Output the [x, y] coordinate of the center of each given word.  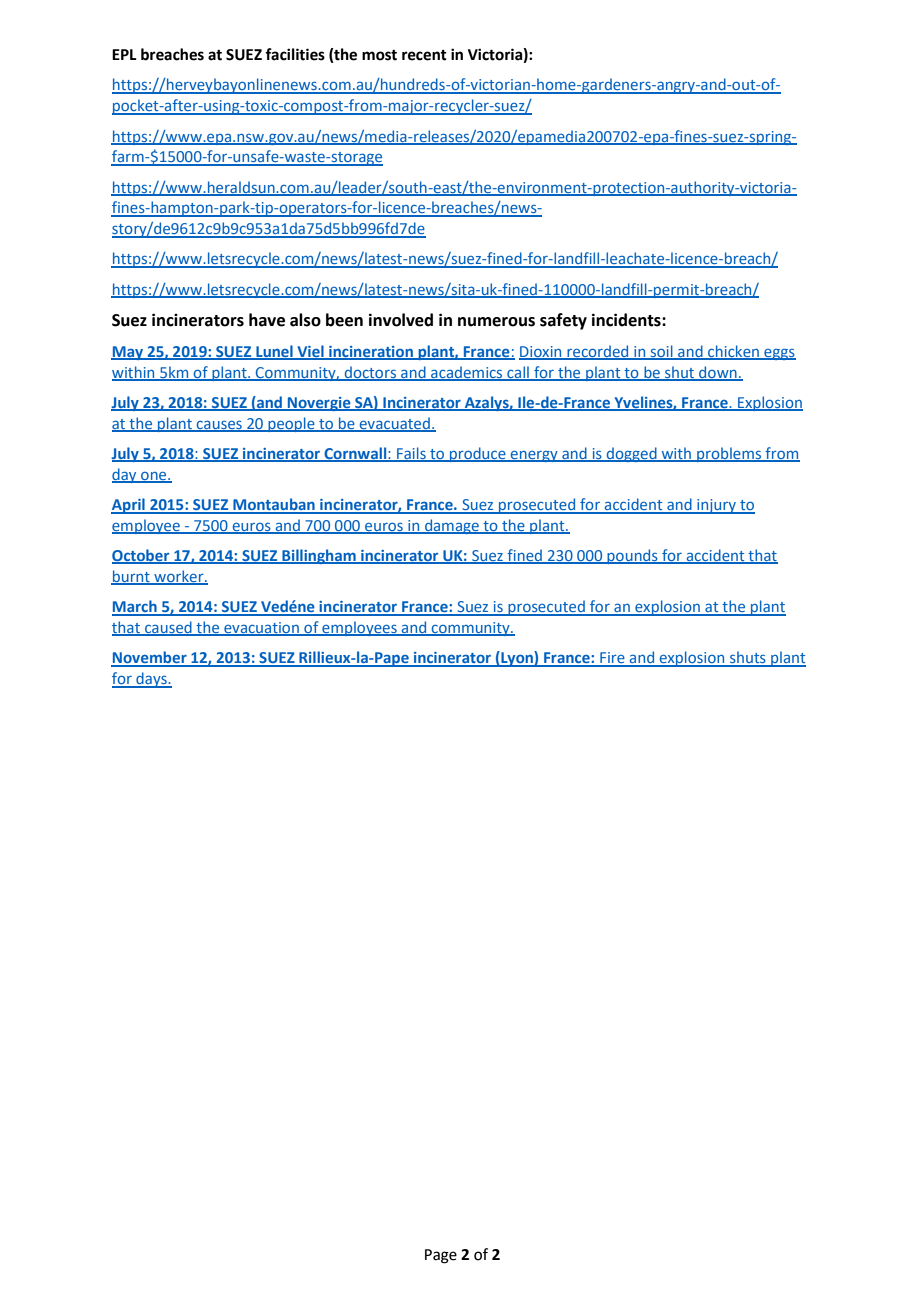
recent [424, 55]
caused [168, 628]
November [150, 658]
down [718, 373]
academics [467, 373]
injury [716, 506]
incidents [627, 320]
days [151, 680]
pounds [632, 556]
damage [452, 526]
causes [219, 425]
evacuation [261, 629]
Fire [612, 659]
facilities [295, 54]
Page [441, 1256]
